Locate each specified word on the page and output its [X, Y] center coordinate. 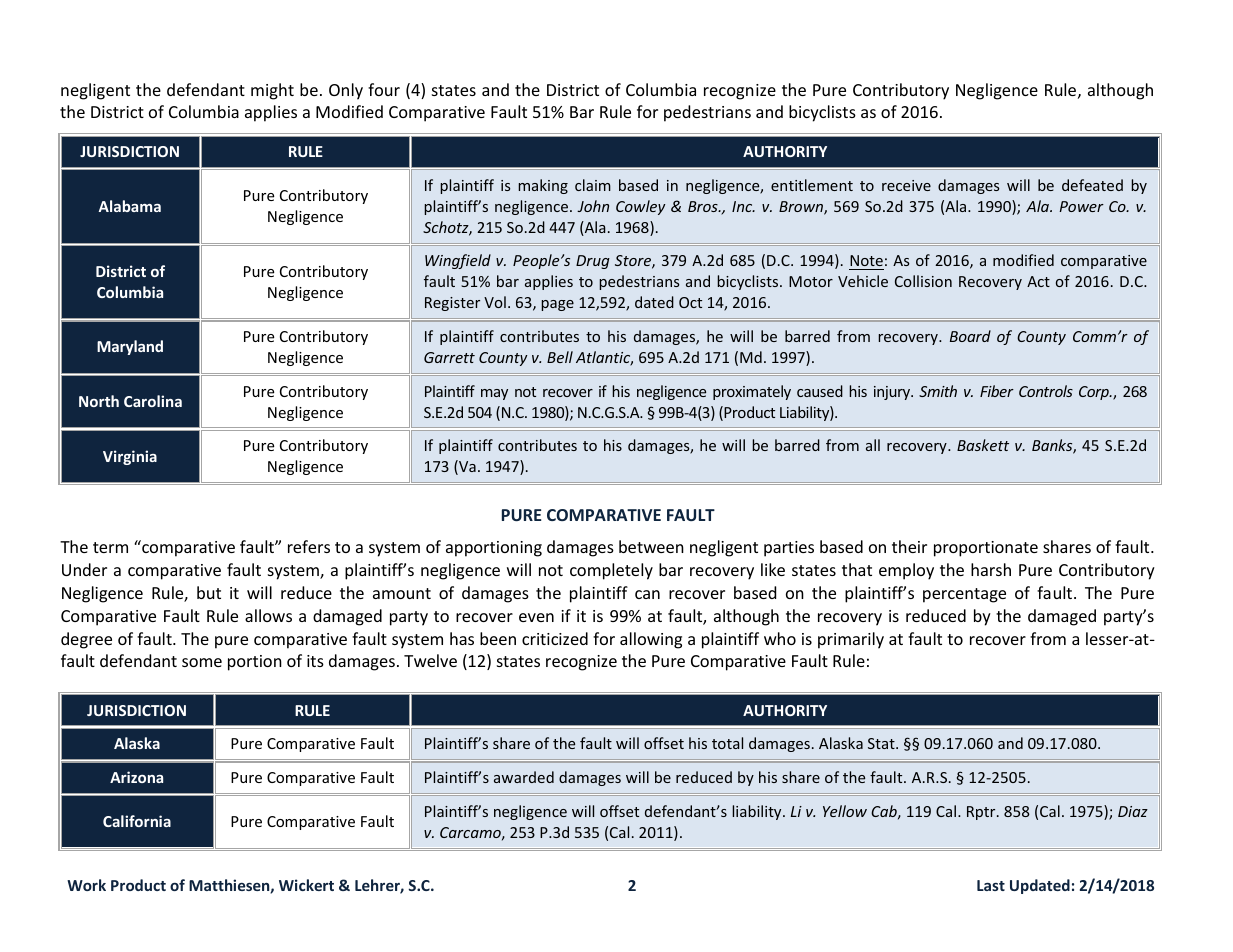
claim [593, 185]
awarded [524, 777]
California [137, 821]
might [272, 91]
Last [991, 885]
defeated [1092, 185]
